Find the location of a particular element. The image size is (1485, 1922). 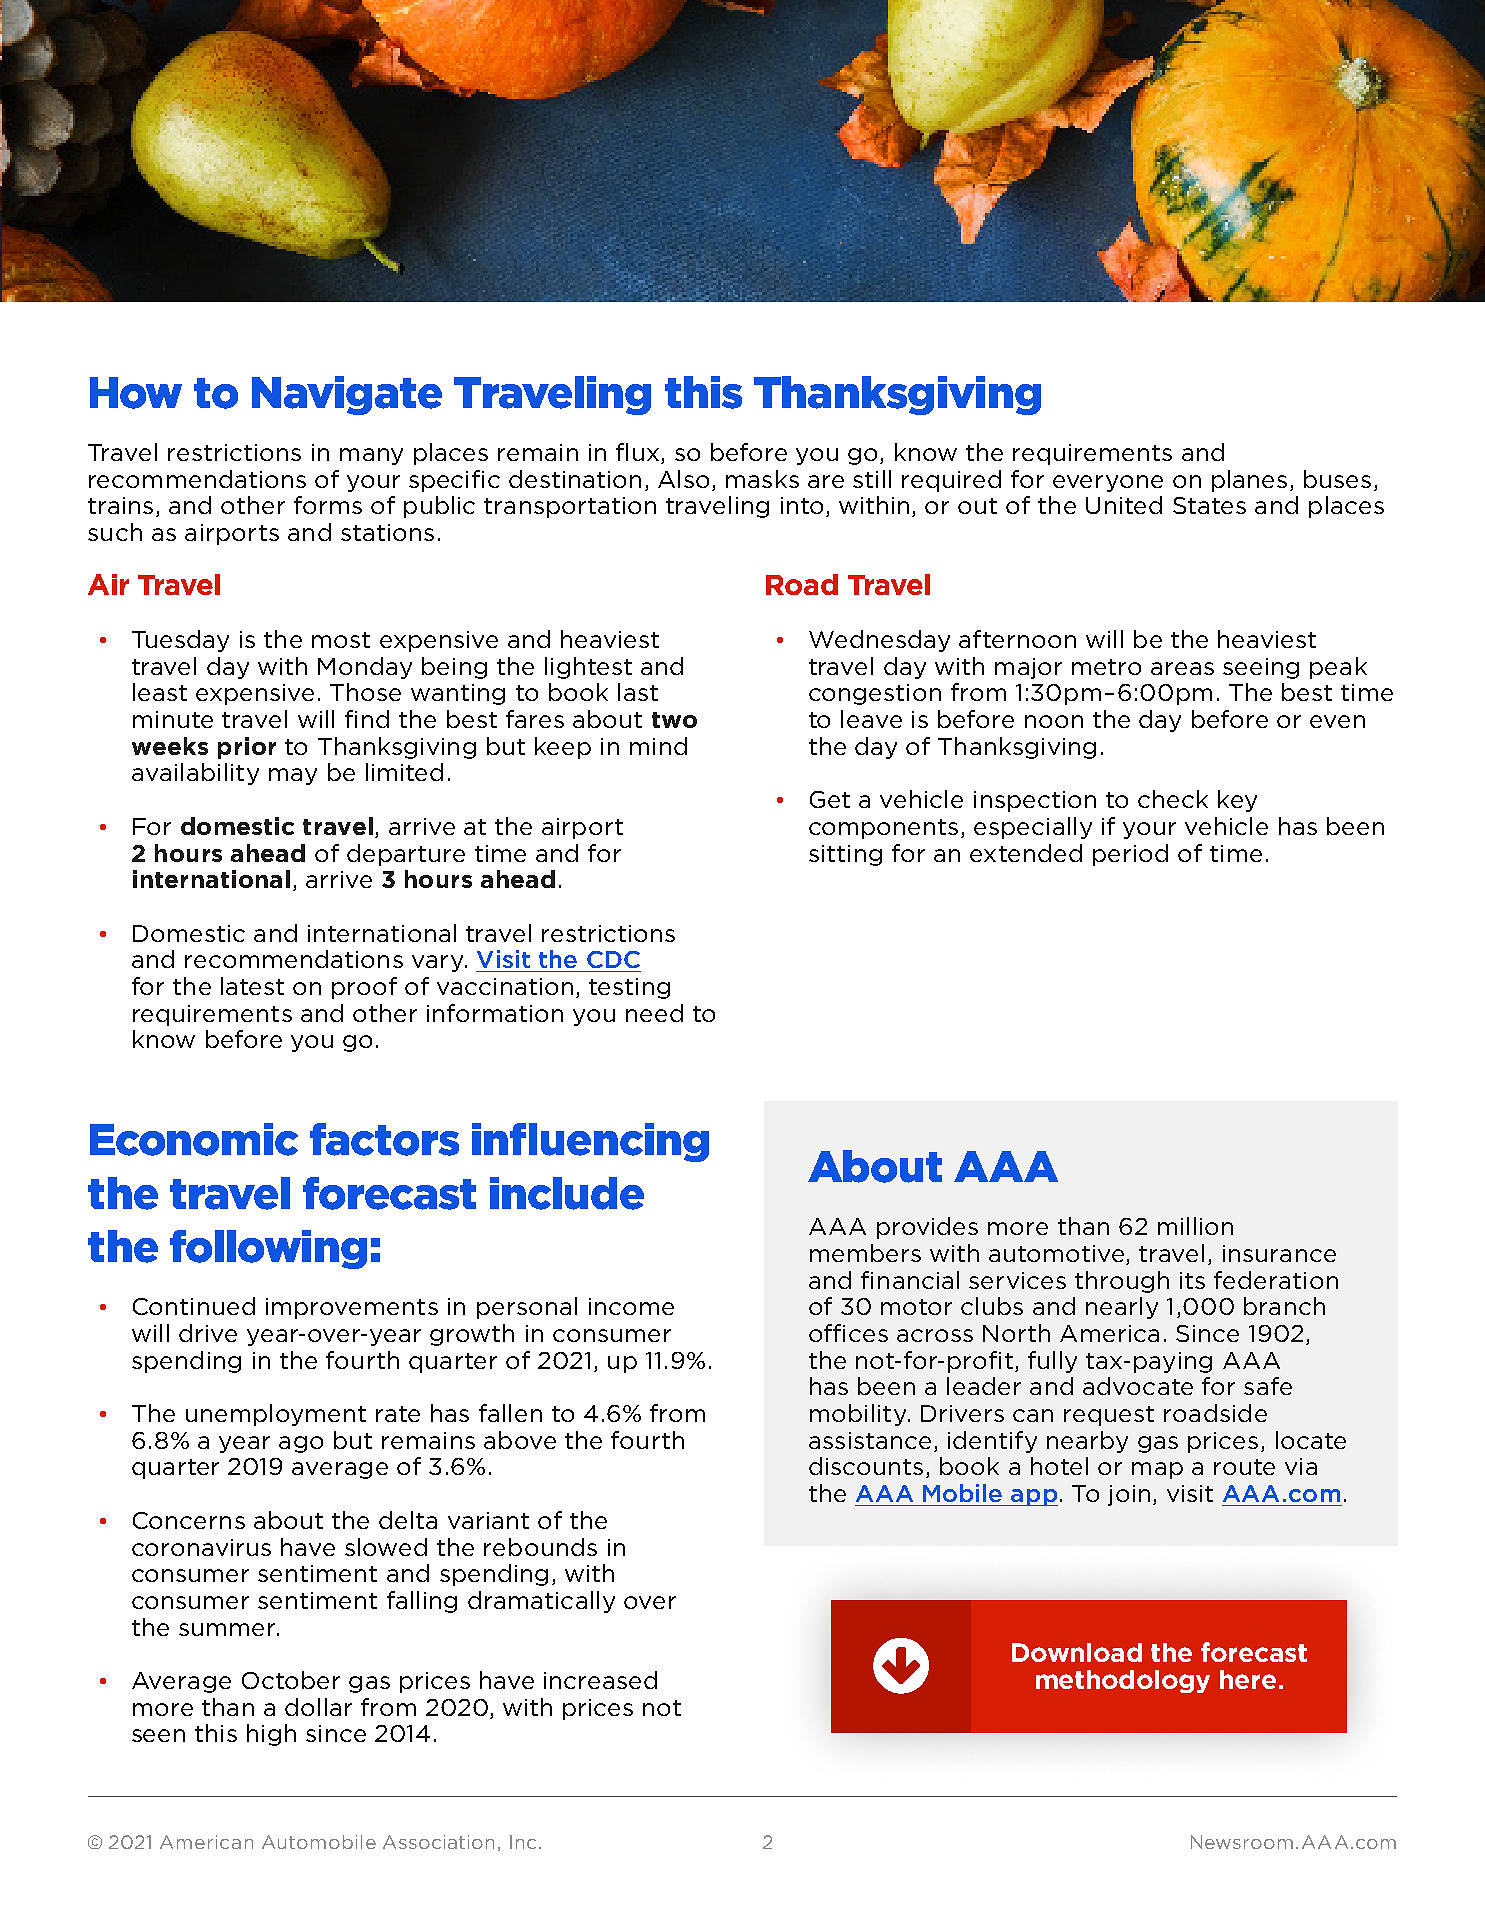

sitting is located at coordinates (845, 855).
